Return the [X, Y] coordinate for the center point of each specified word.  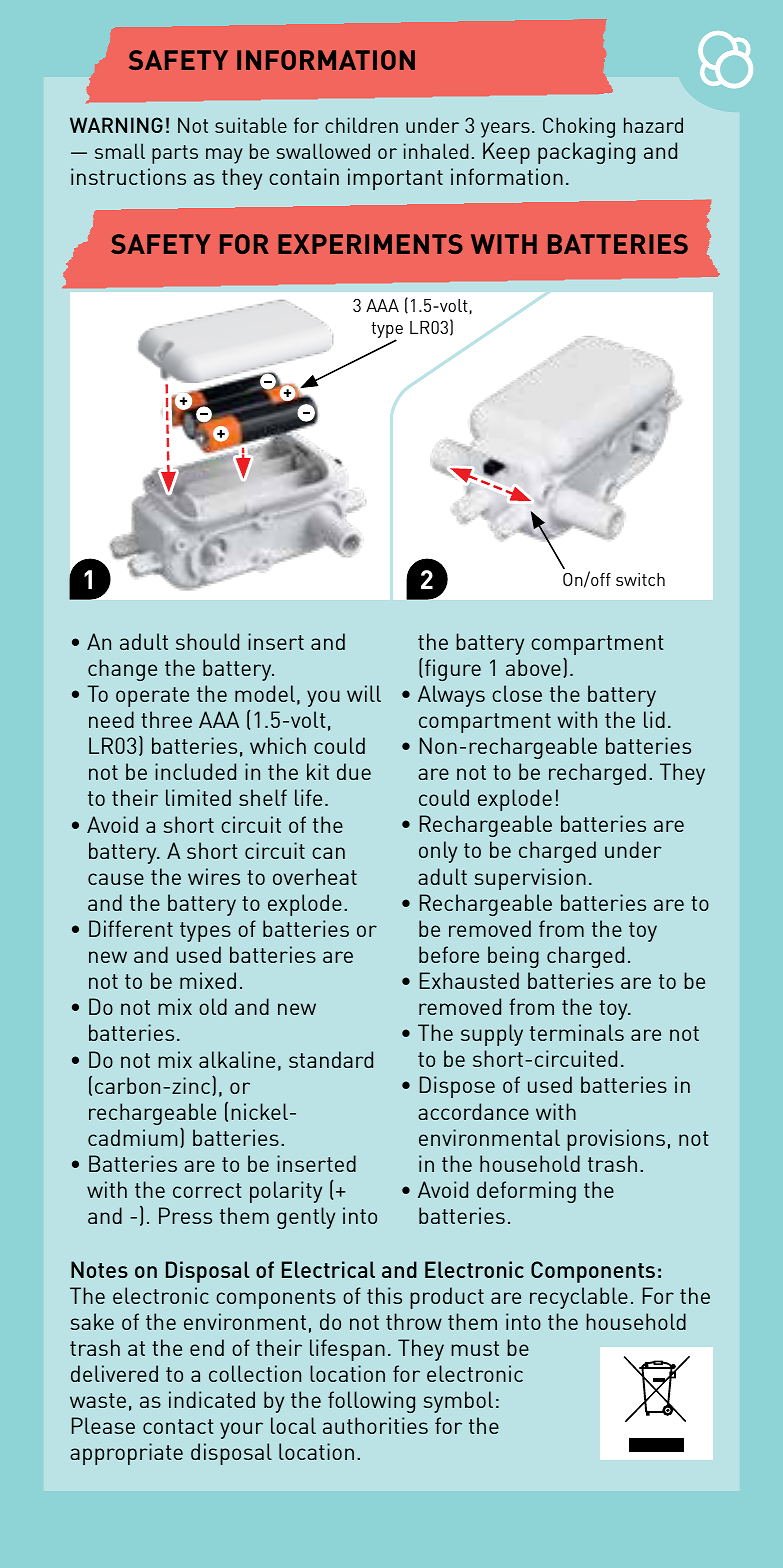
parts [175, 154]
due [354, 771]
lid [654, 719]
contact [178, 1426]
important [395, 179]
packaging [586, 153]
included [195, 771]
